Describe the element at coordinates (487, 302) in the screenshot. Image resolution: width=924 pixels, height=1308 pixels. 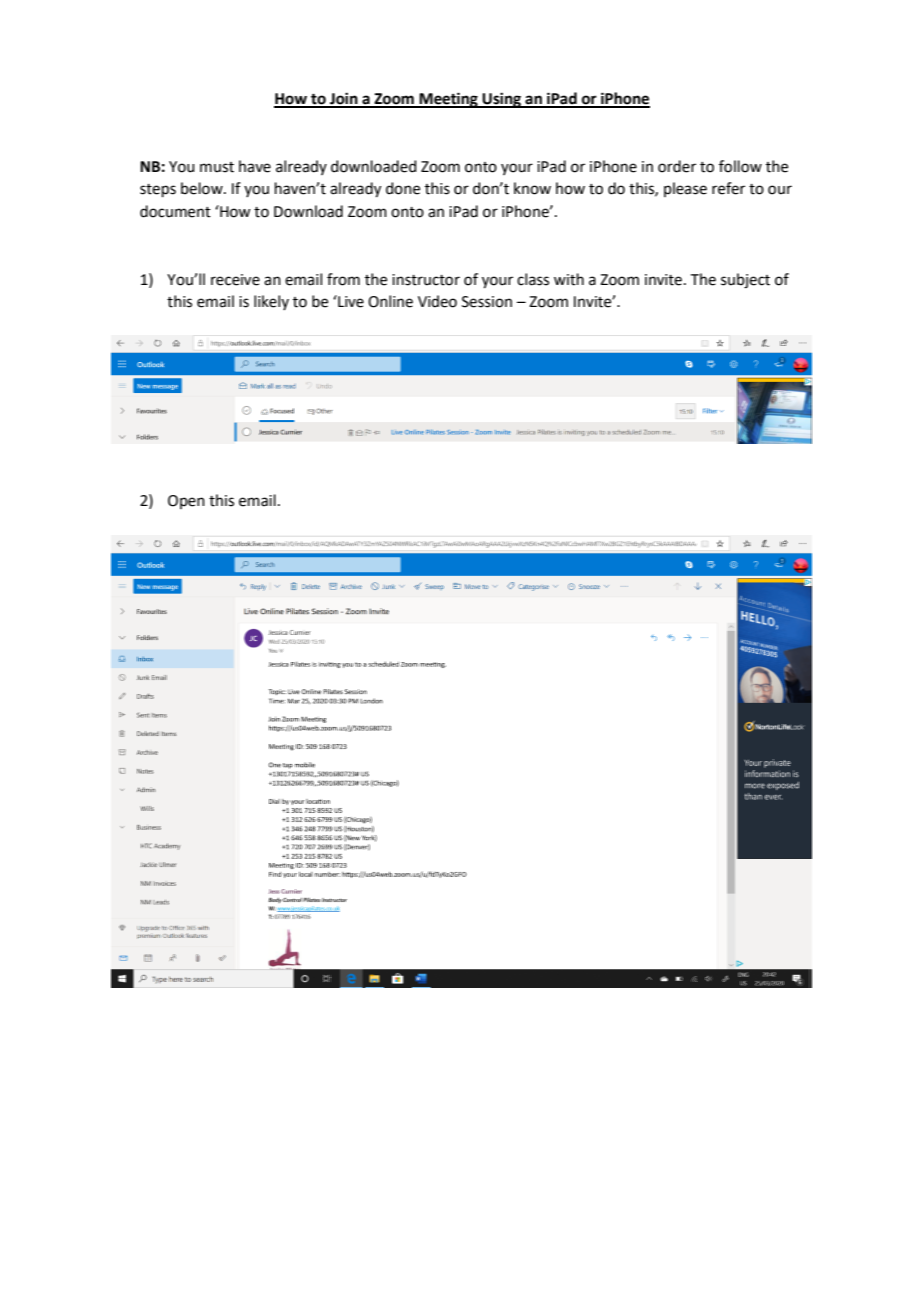
I see `Session` at that location.
